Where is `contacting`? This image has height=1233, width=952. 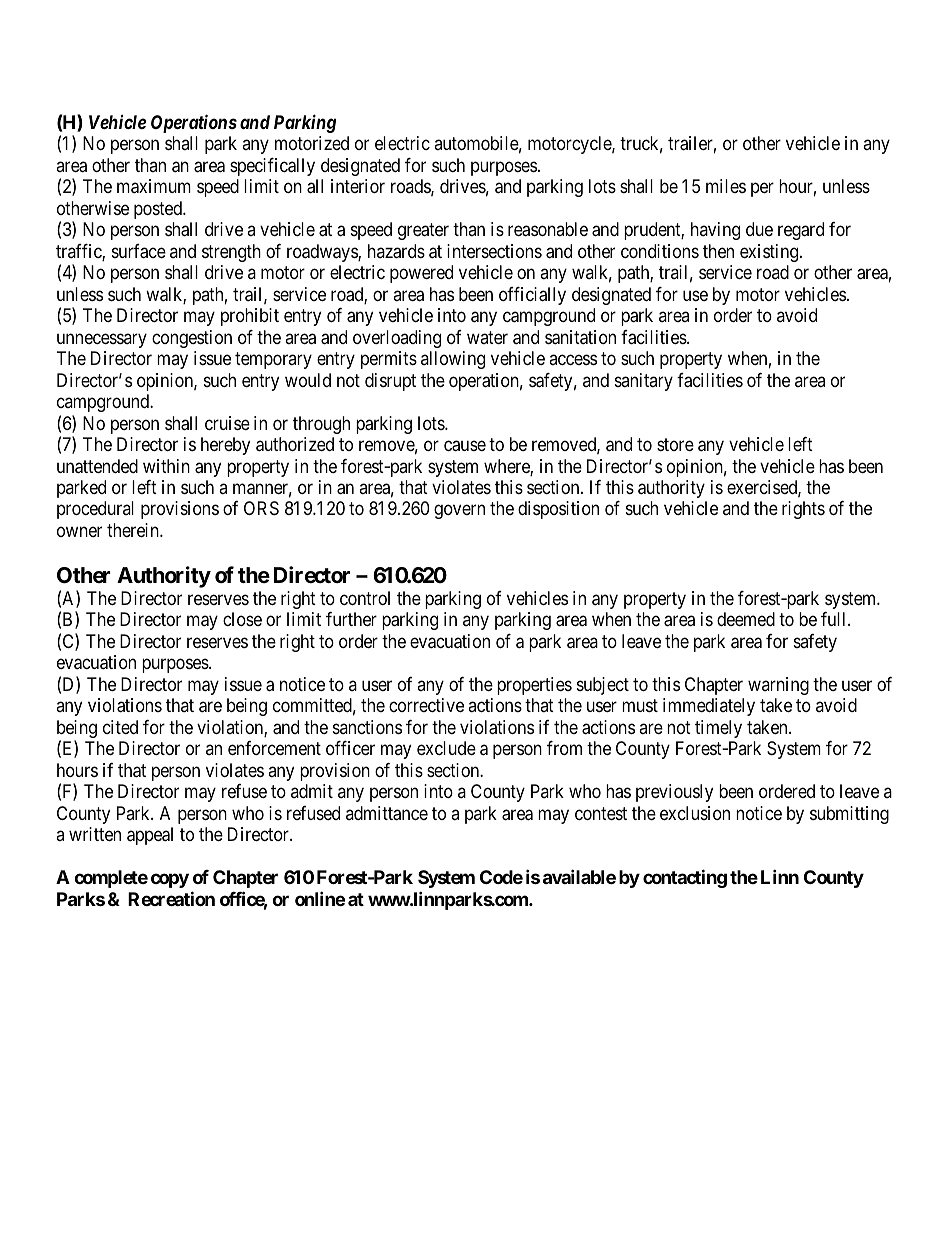
contacting is located at coordinates (685, 879).
